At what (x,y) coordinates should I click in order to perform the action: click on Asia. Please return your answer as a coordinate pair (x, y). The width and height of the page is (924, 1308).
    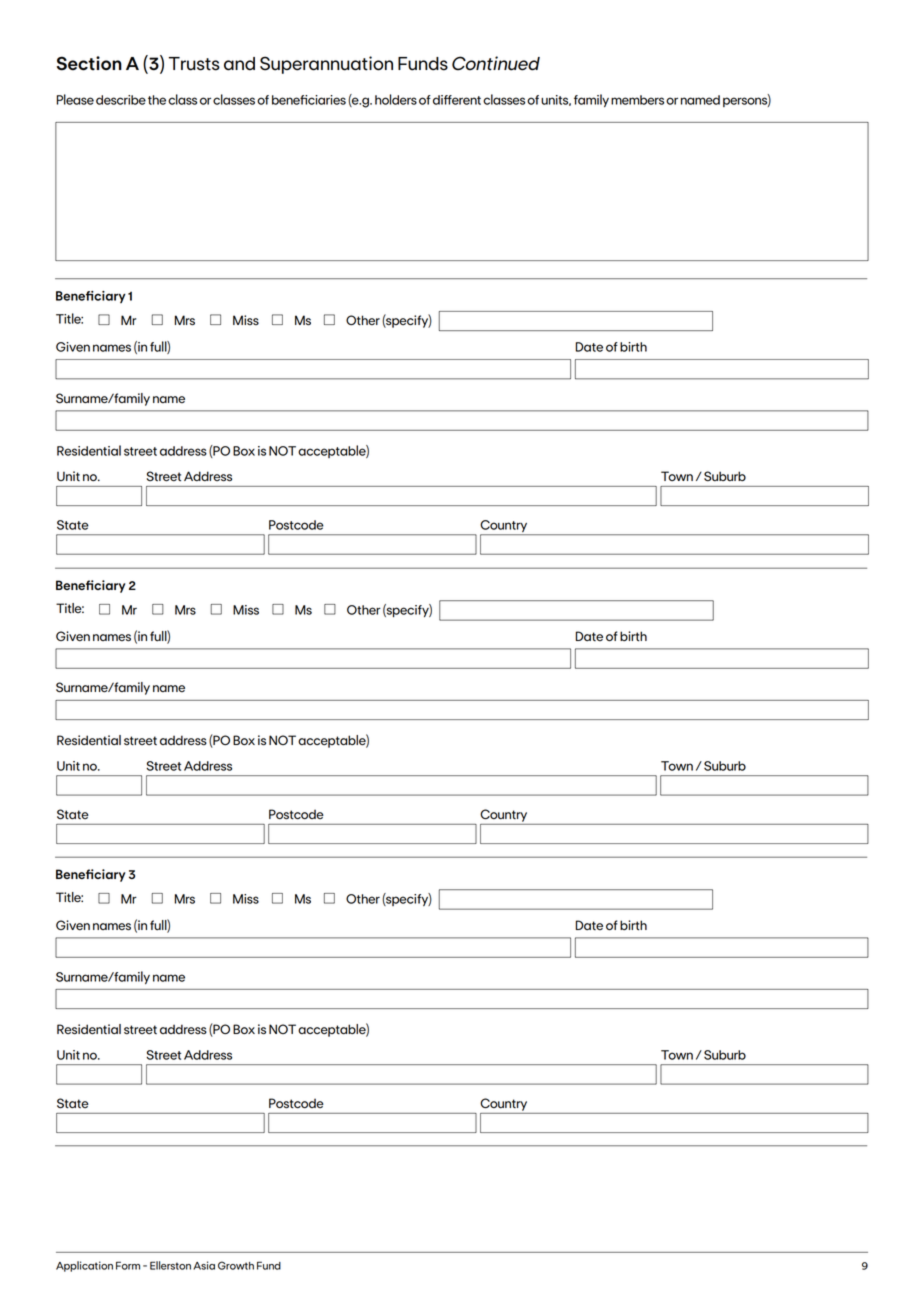
    Looking at the image, I should click on (204, 1265).
